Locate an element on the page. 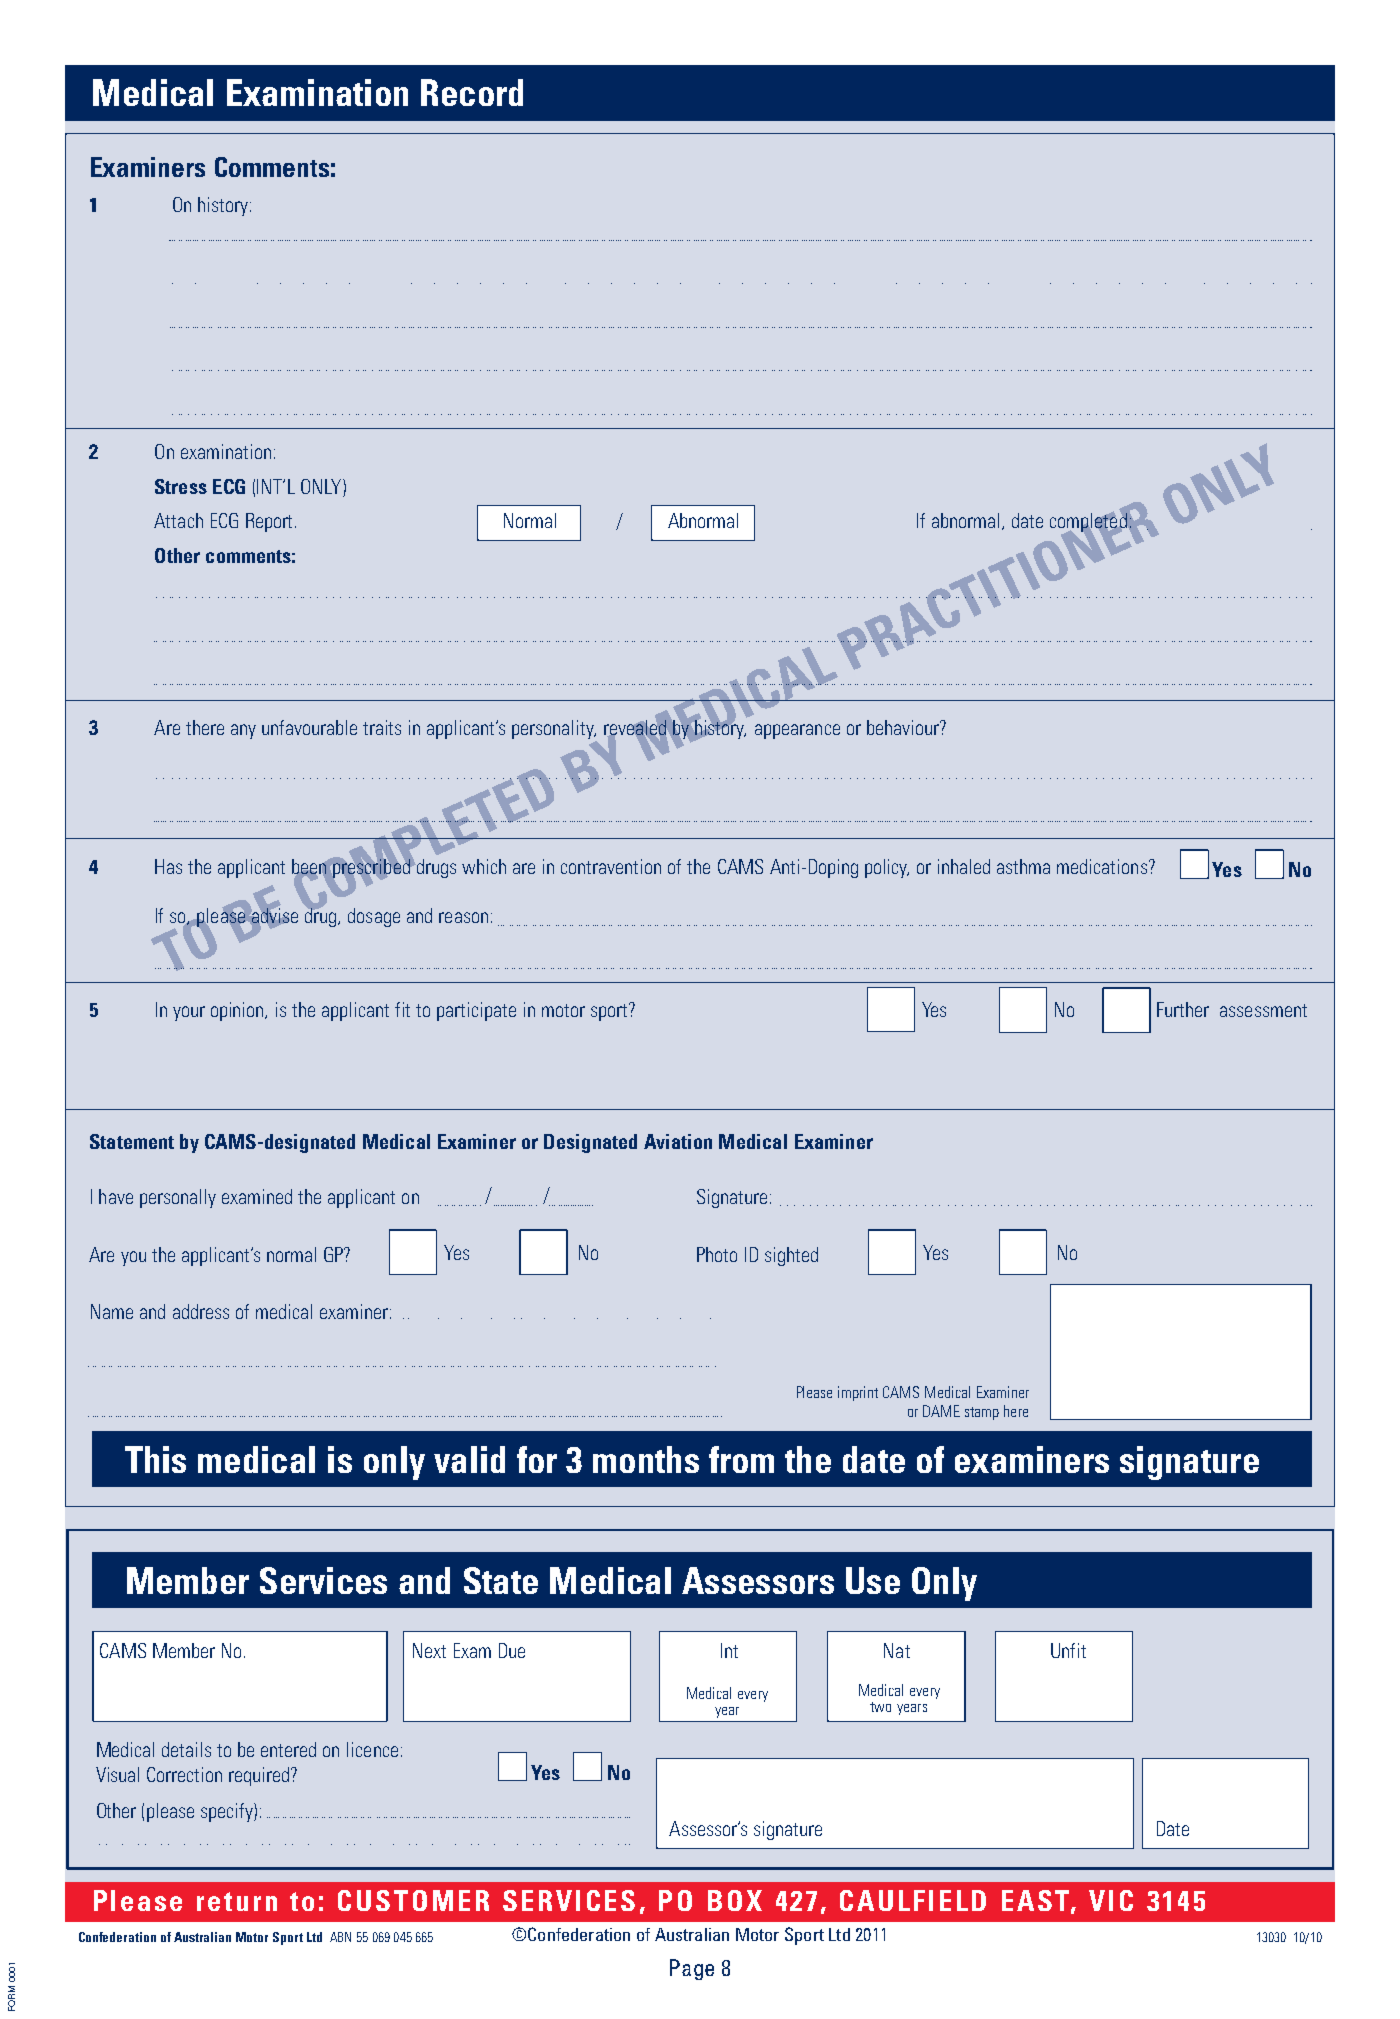 The height and width of the document is (2019, 1400). behaviour is located at coordinates (904, 727).
